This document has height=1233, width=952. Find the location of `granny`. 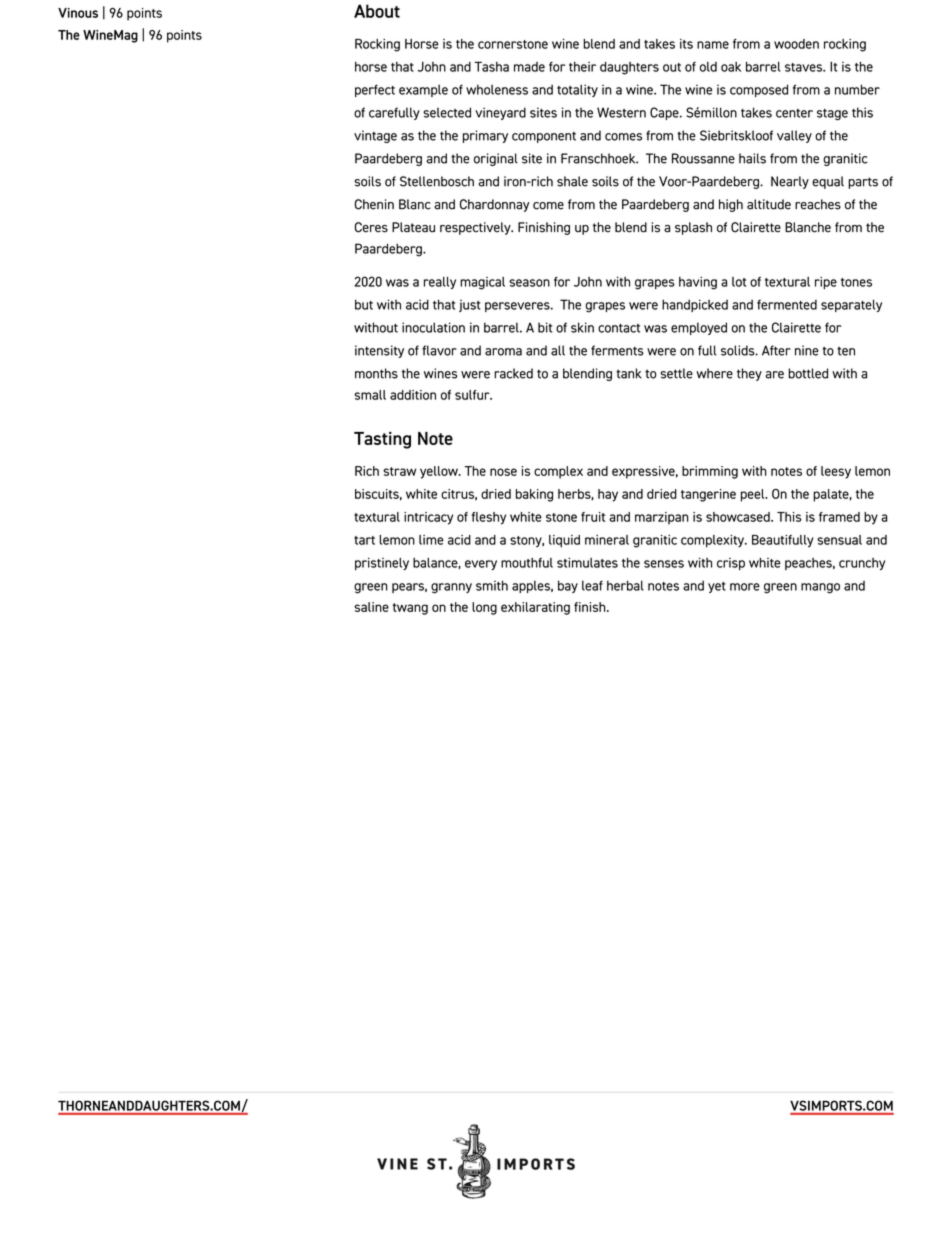

granny is located at coordinates (451, 588).
